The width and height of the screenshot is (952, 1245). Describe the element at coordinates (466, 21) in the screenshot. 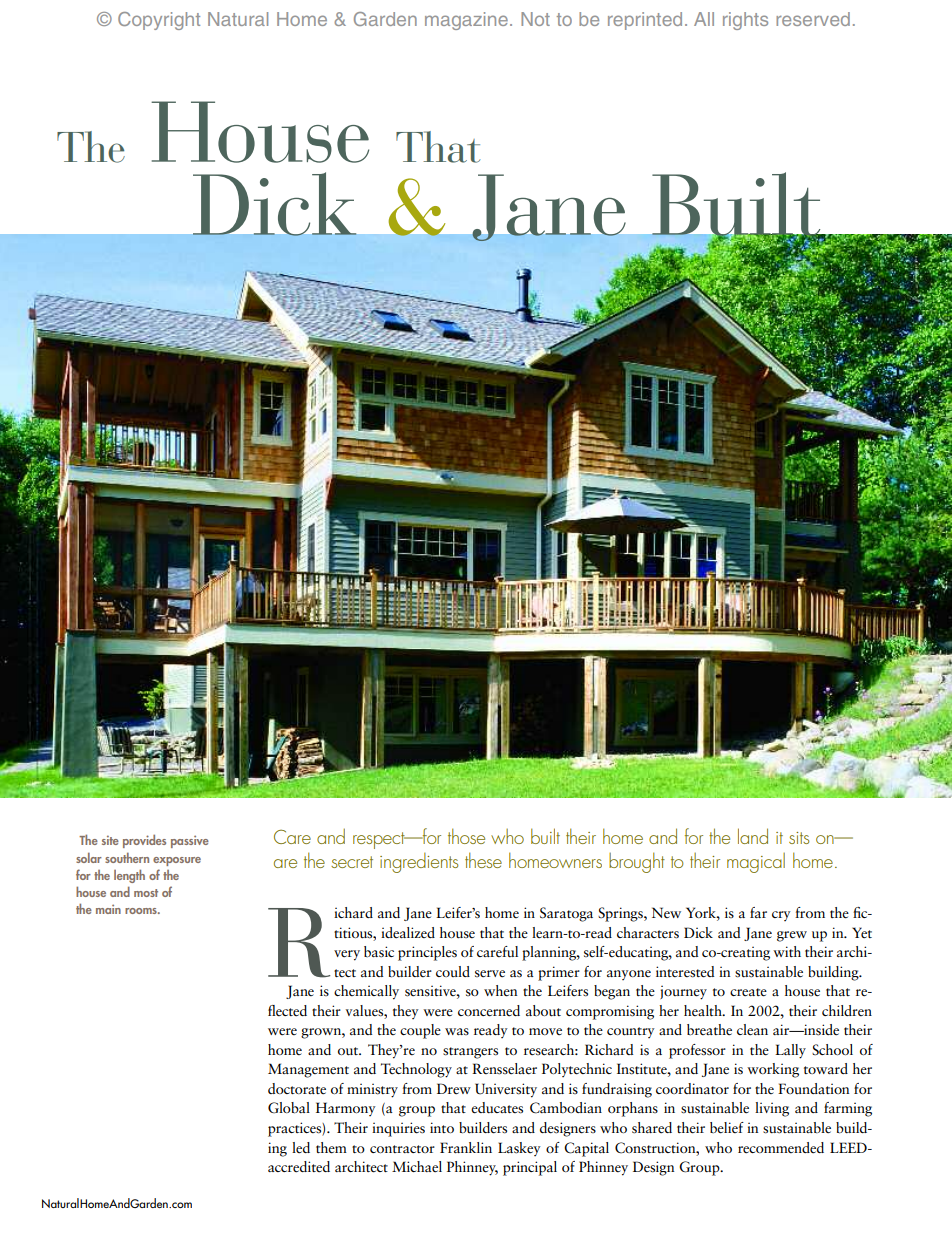

I see `magazine` at that location.
